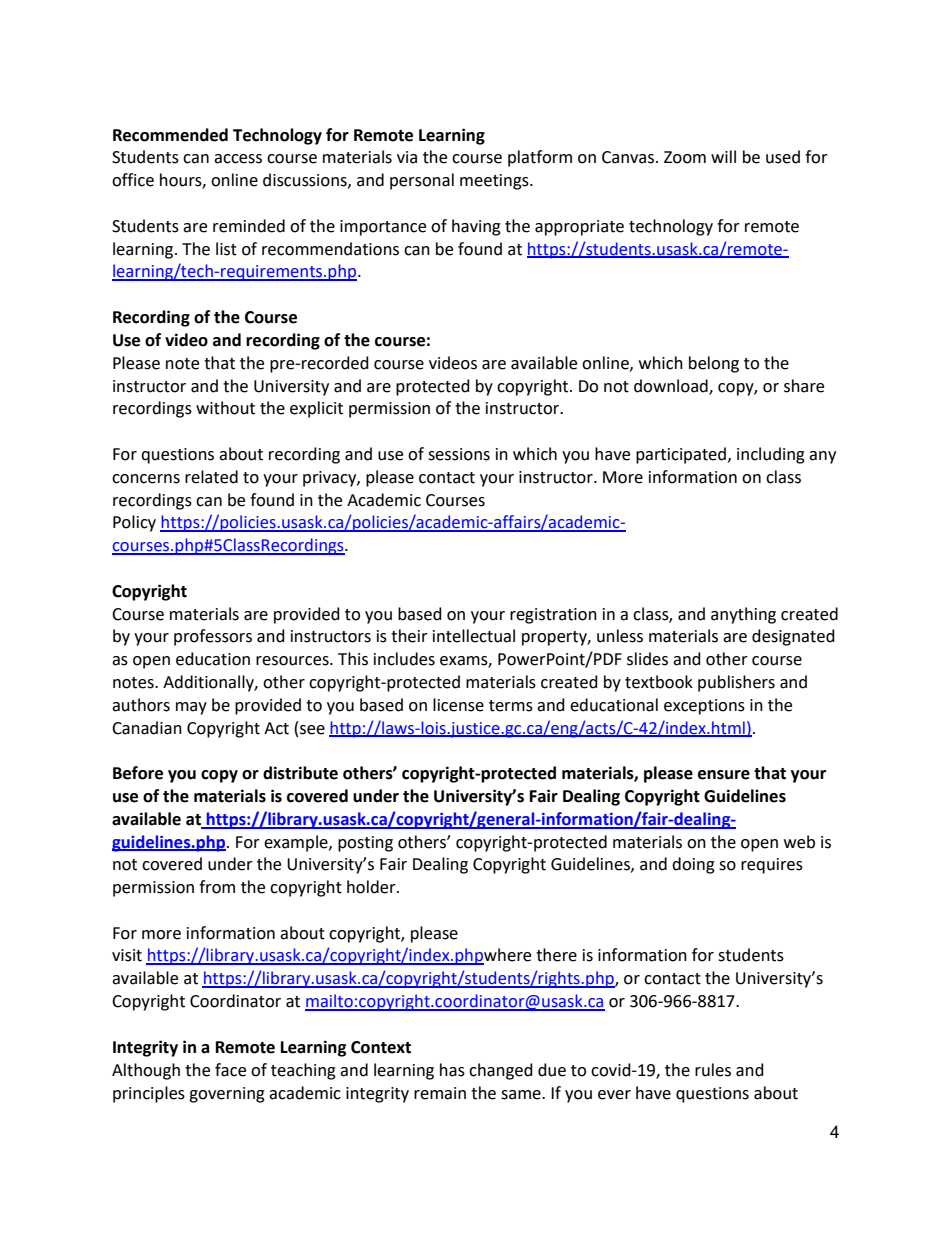 The image size is (952, 1233). Describe the element at coordinates (238, 159) in the screenshot. I see `access` at that location.
